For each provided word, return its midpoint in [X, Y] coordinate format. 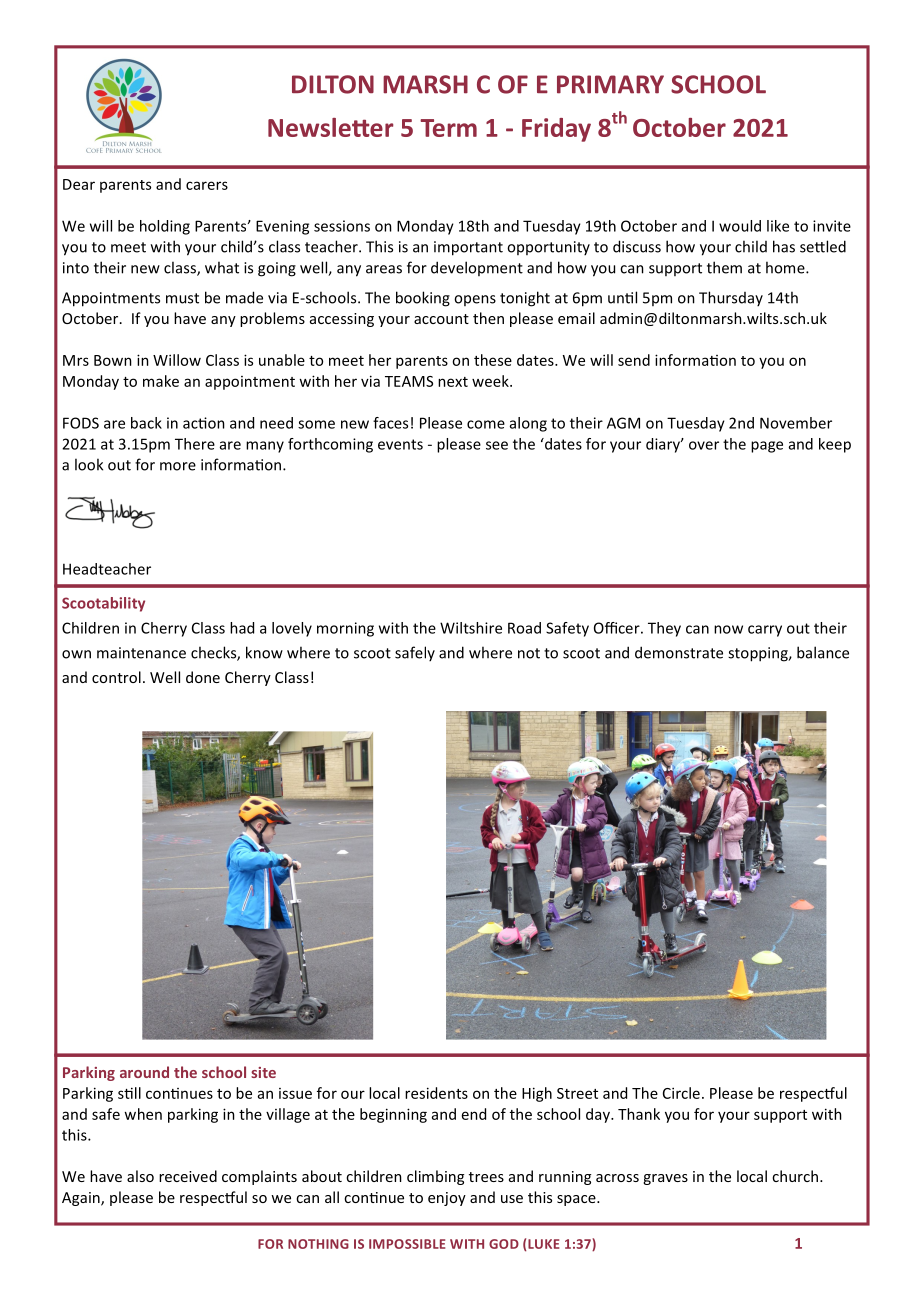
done [203, 677]
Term [448, 128]
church [795, 1176]
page [767, 447]
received [188, 1176]
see [497, 445]
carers [207, 185]
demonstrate [679, 652]
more [178, 466]
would [740, 226]
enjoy [447, 1199]
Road [524, 628]
